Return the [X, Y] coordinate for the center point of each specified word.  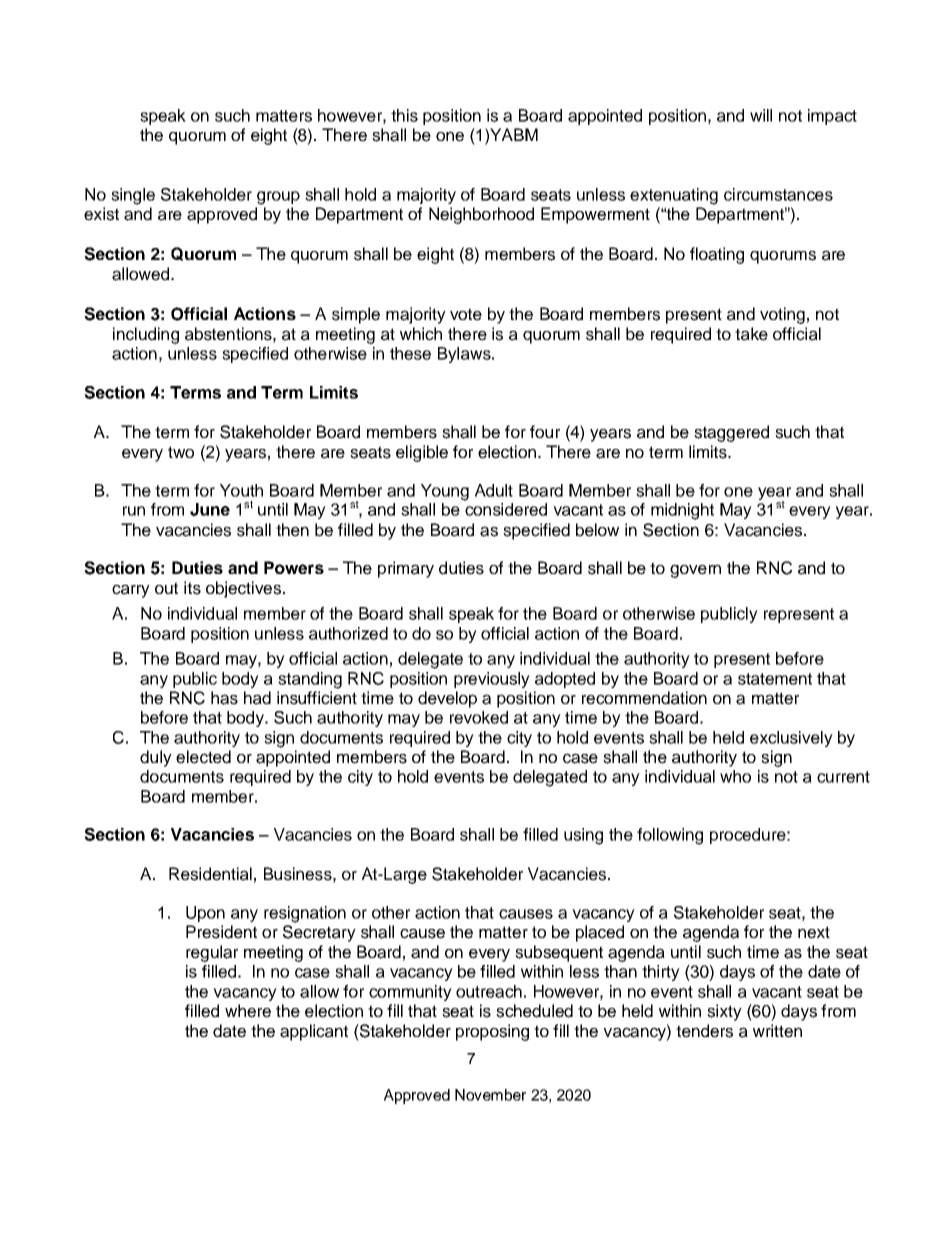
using [583, 836]
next [814, 932]
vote [466, 314]
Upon [205, 914]
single [133, 196]
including [146, 335]
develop [447, 699]
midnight [682, 511]
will [761, 115]
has [224, 698]
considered [506, 509]
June [210, 509]
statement [775, 679]
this [404, 115]
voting [782, 315]
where [248, 1011]
